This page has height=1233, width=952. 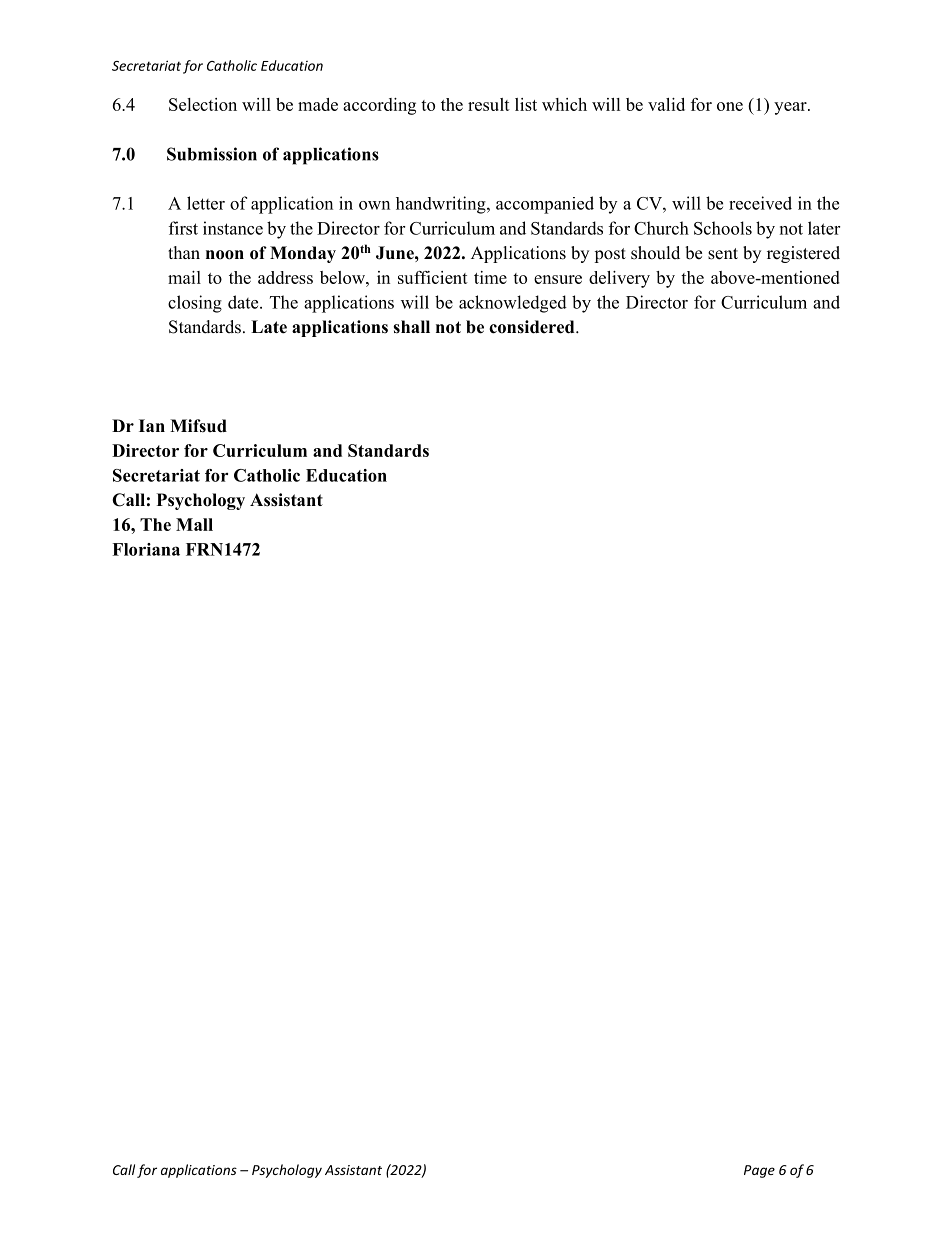 What do you see at coordinates (212, 154) in the page?
I see `Submission` at bounding box center [212, 154].
